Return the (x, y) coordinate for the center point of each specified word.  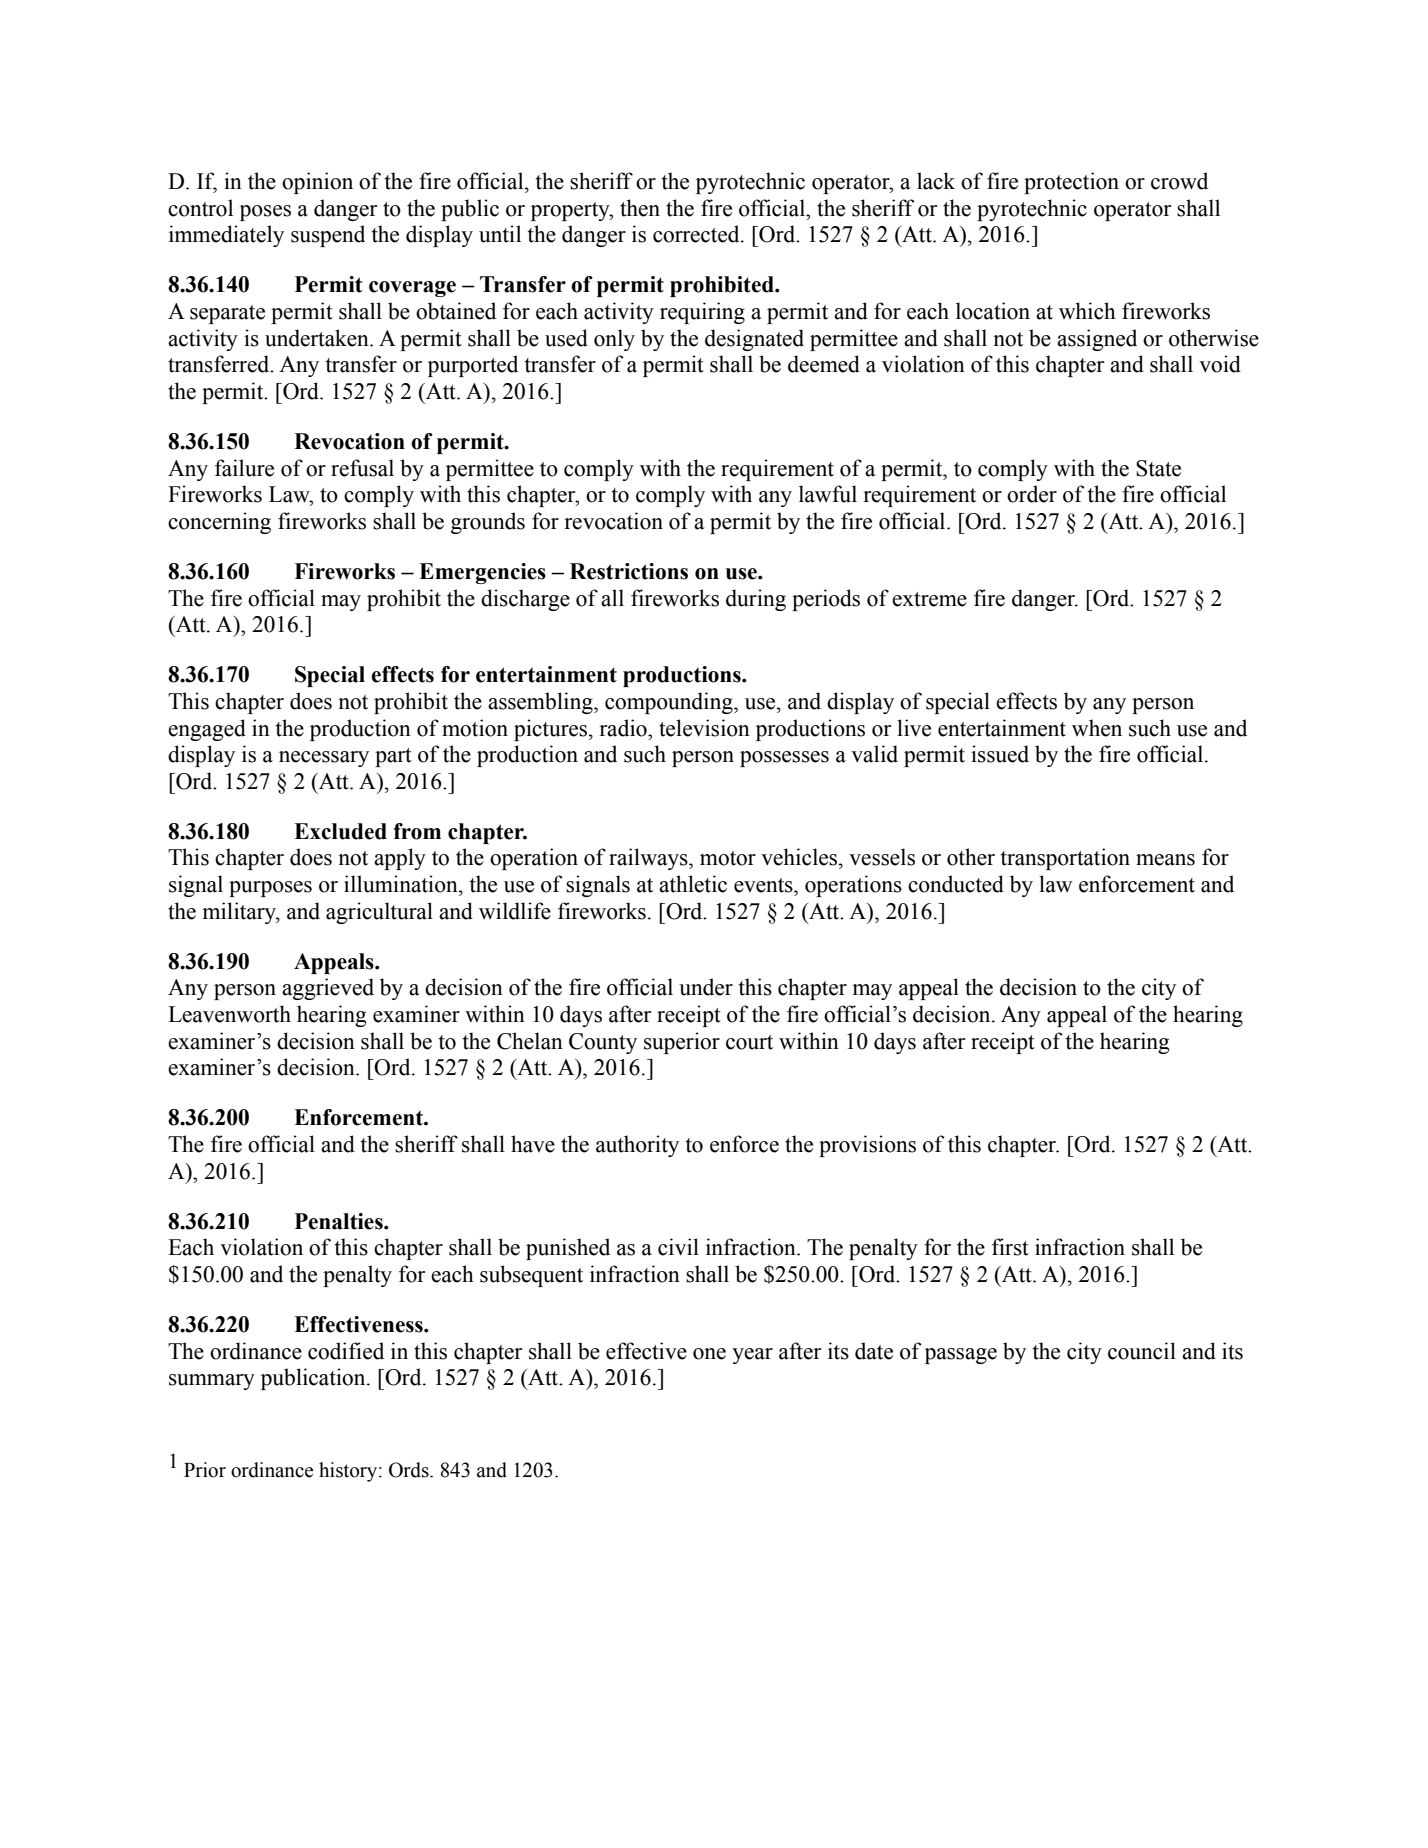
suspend (328, 236)
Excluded (340, 831)
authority (637, 1146)
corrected (697, 234)
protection (1071, 183)
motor (728, 858)
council (1142, 1351)
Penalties (340, 1221)
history (349, 1472)
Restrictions (629, 571)
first (1010, 1247)
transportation (1065, 859)
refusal (362, 468)
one (709, 1354)
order (1032, 494)
